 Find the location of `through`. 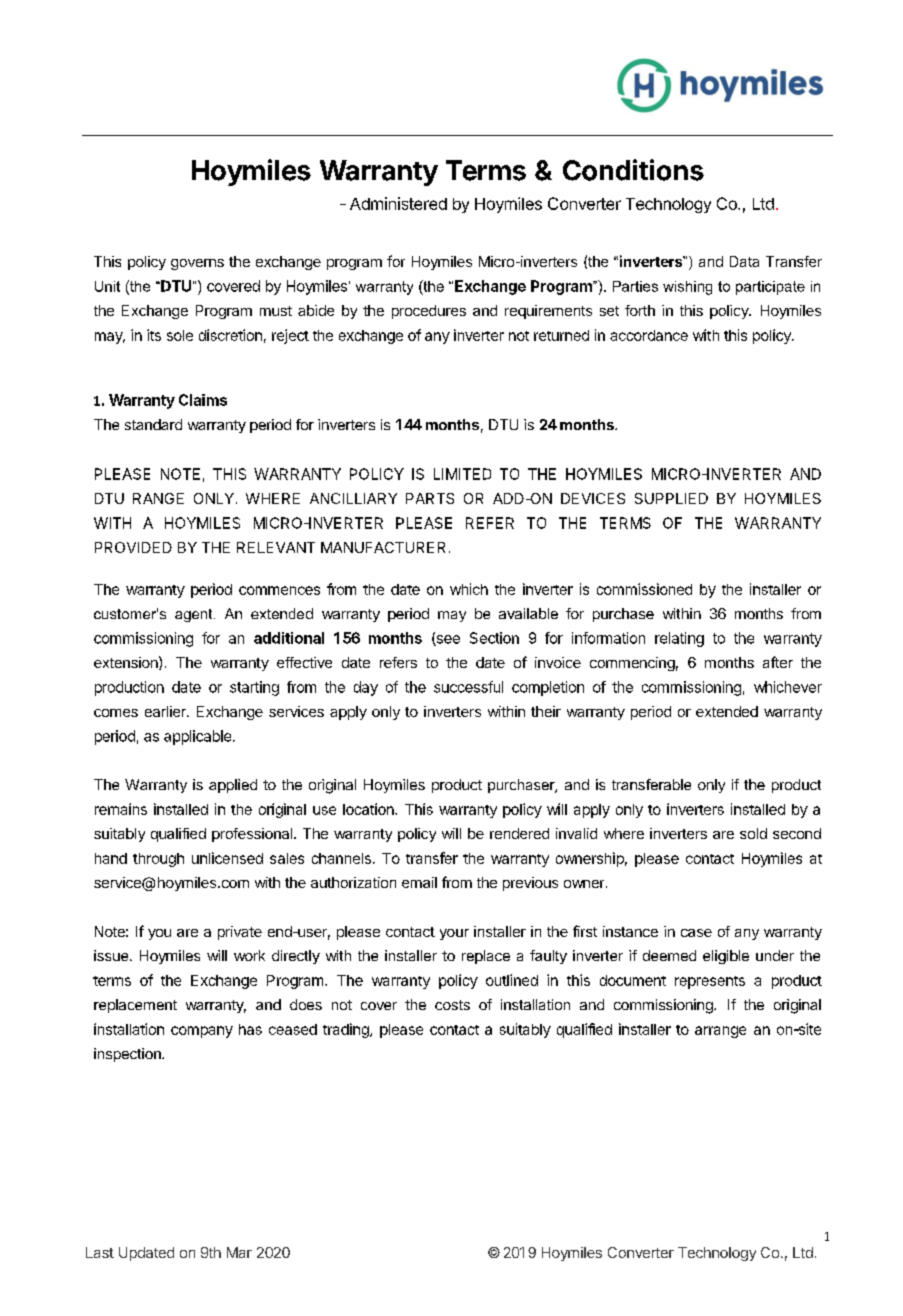

through is located at coordinates (158, 860).
